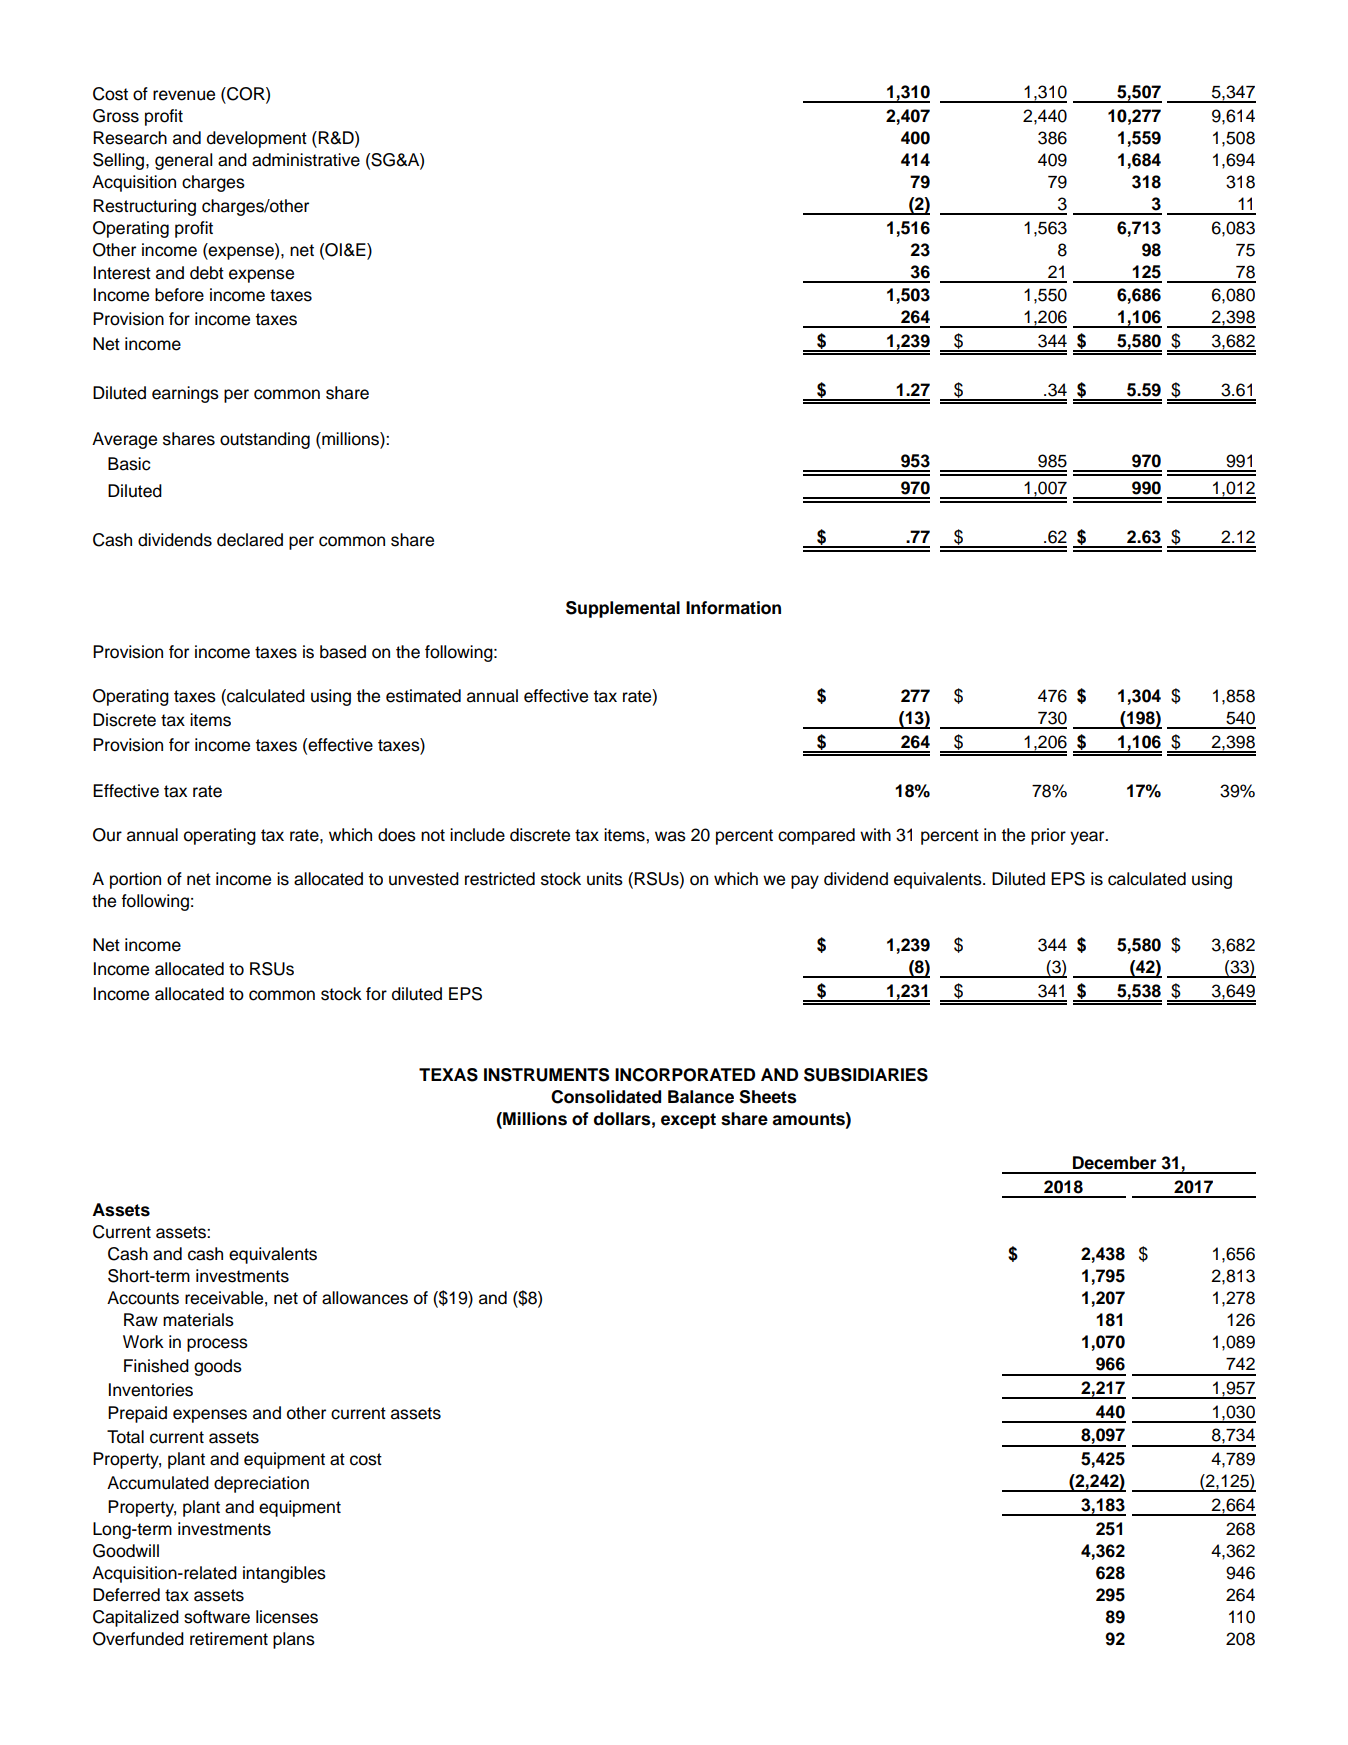 This image has height=1745, width=1348. Describe the element at coordinates (135, 880) in the image. I see `portion` at that location.
